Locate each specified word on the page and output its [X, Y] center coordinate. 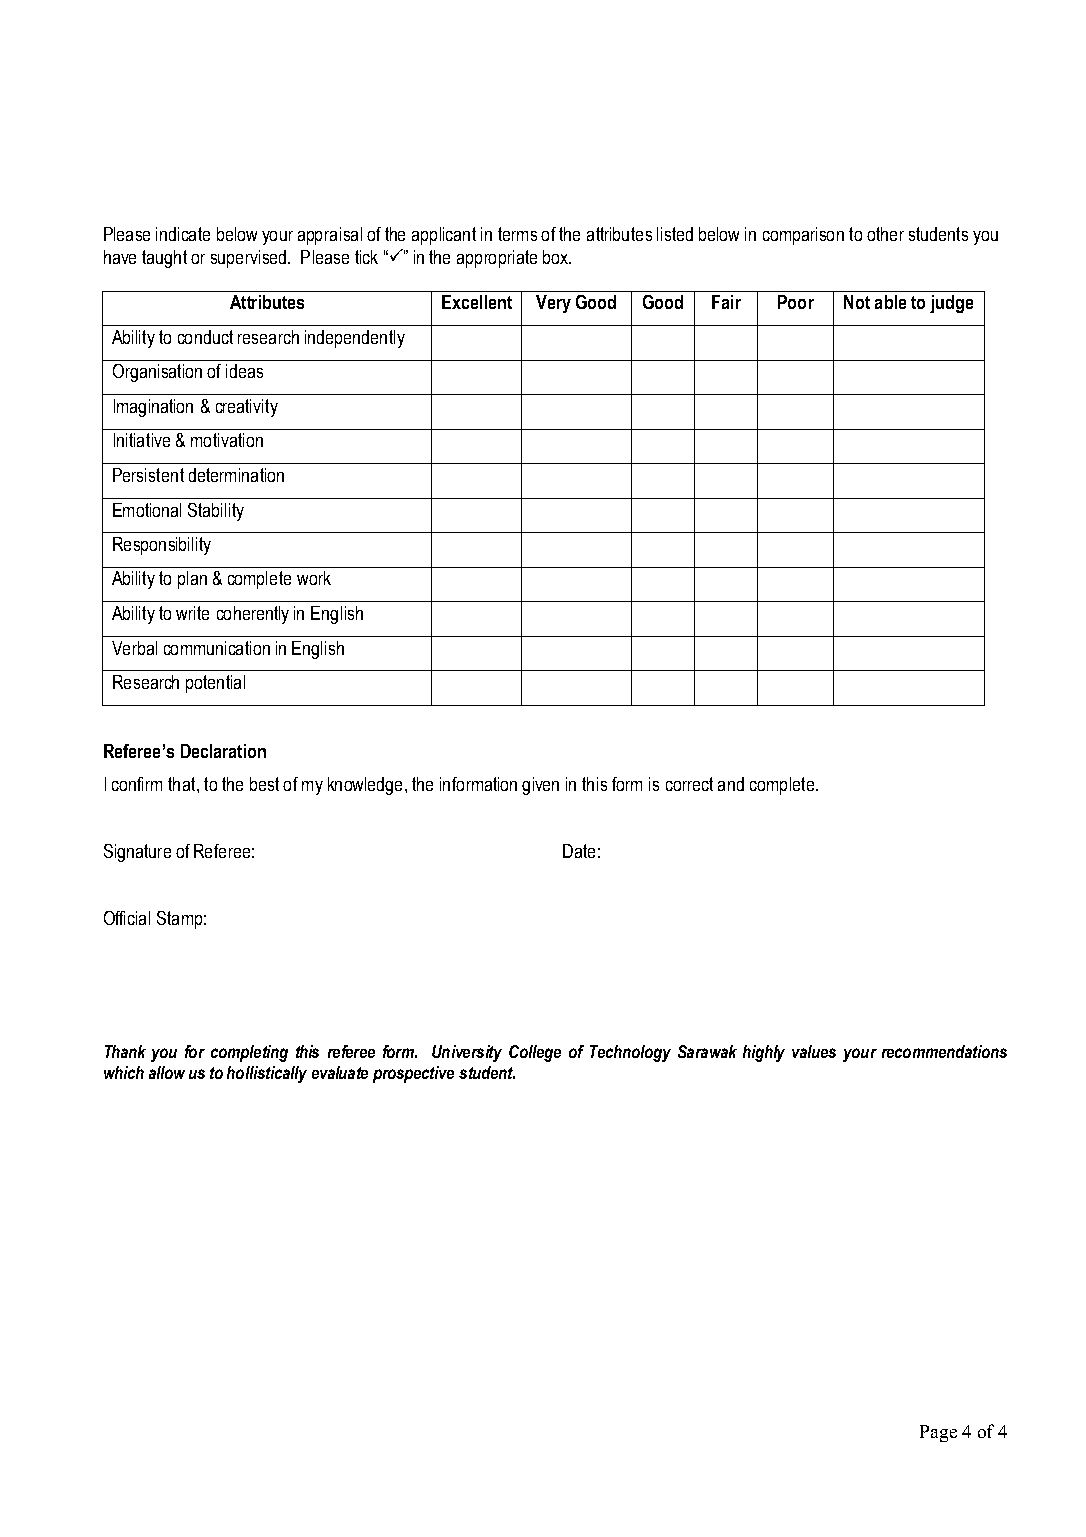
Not [857, 302]
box [557, 257]
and [731, 784]
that [183, 784]
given [540, 786]
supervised [250, 259]
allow [167, 1072]
